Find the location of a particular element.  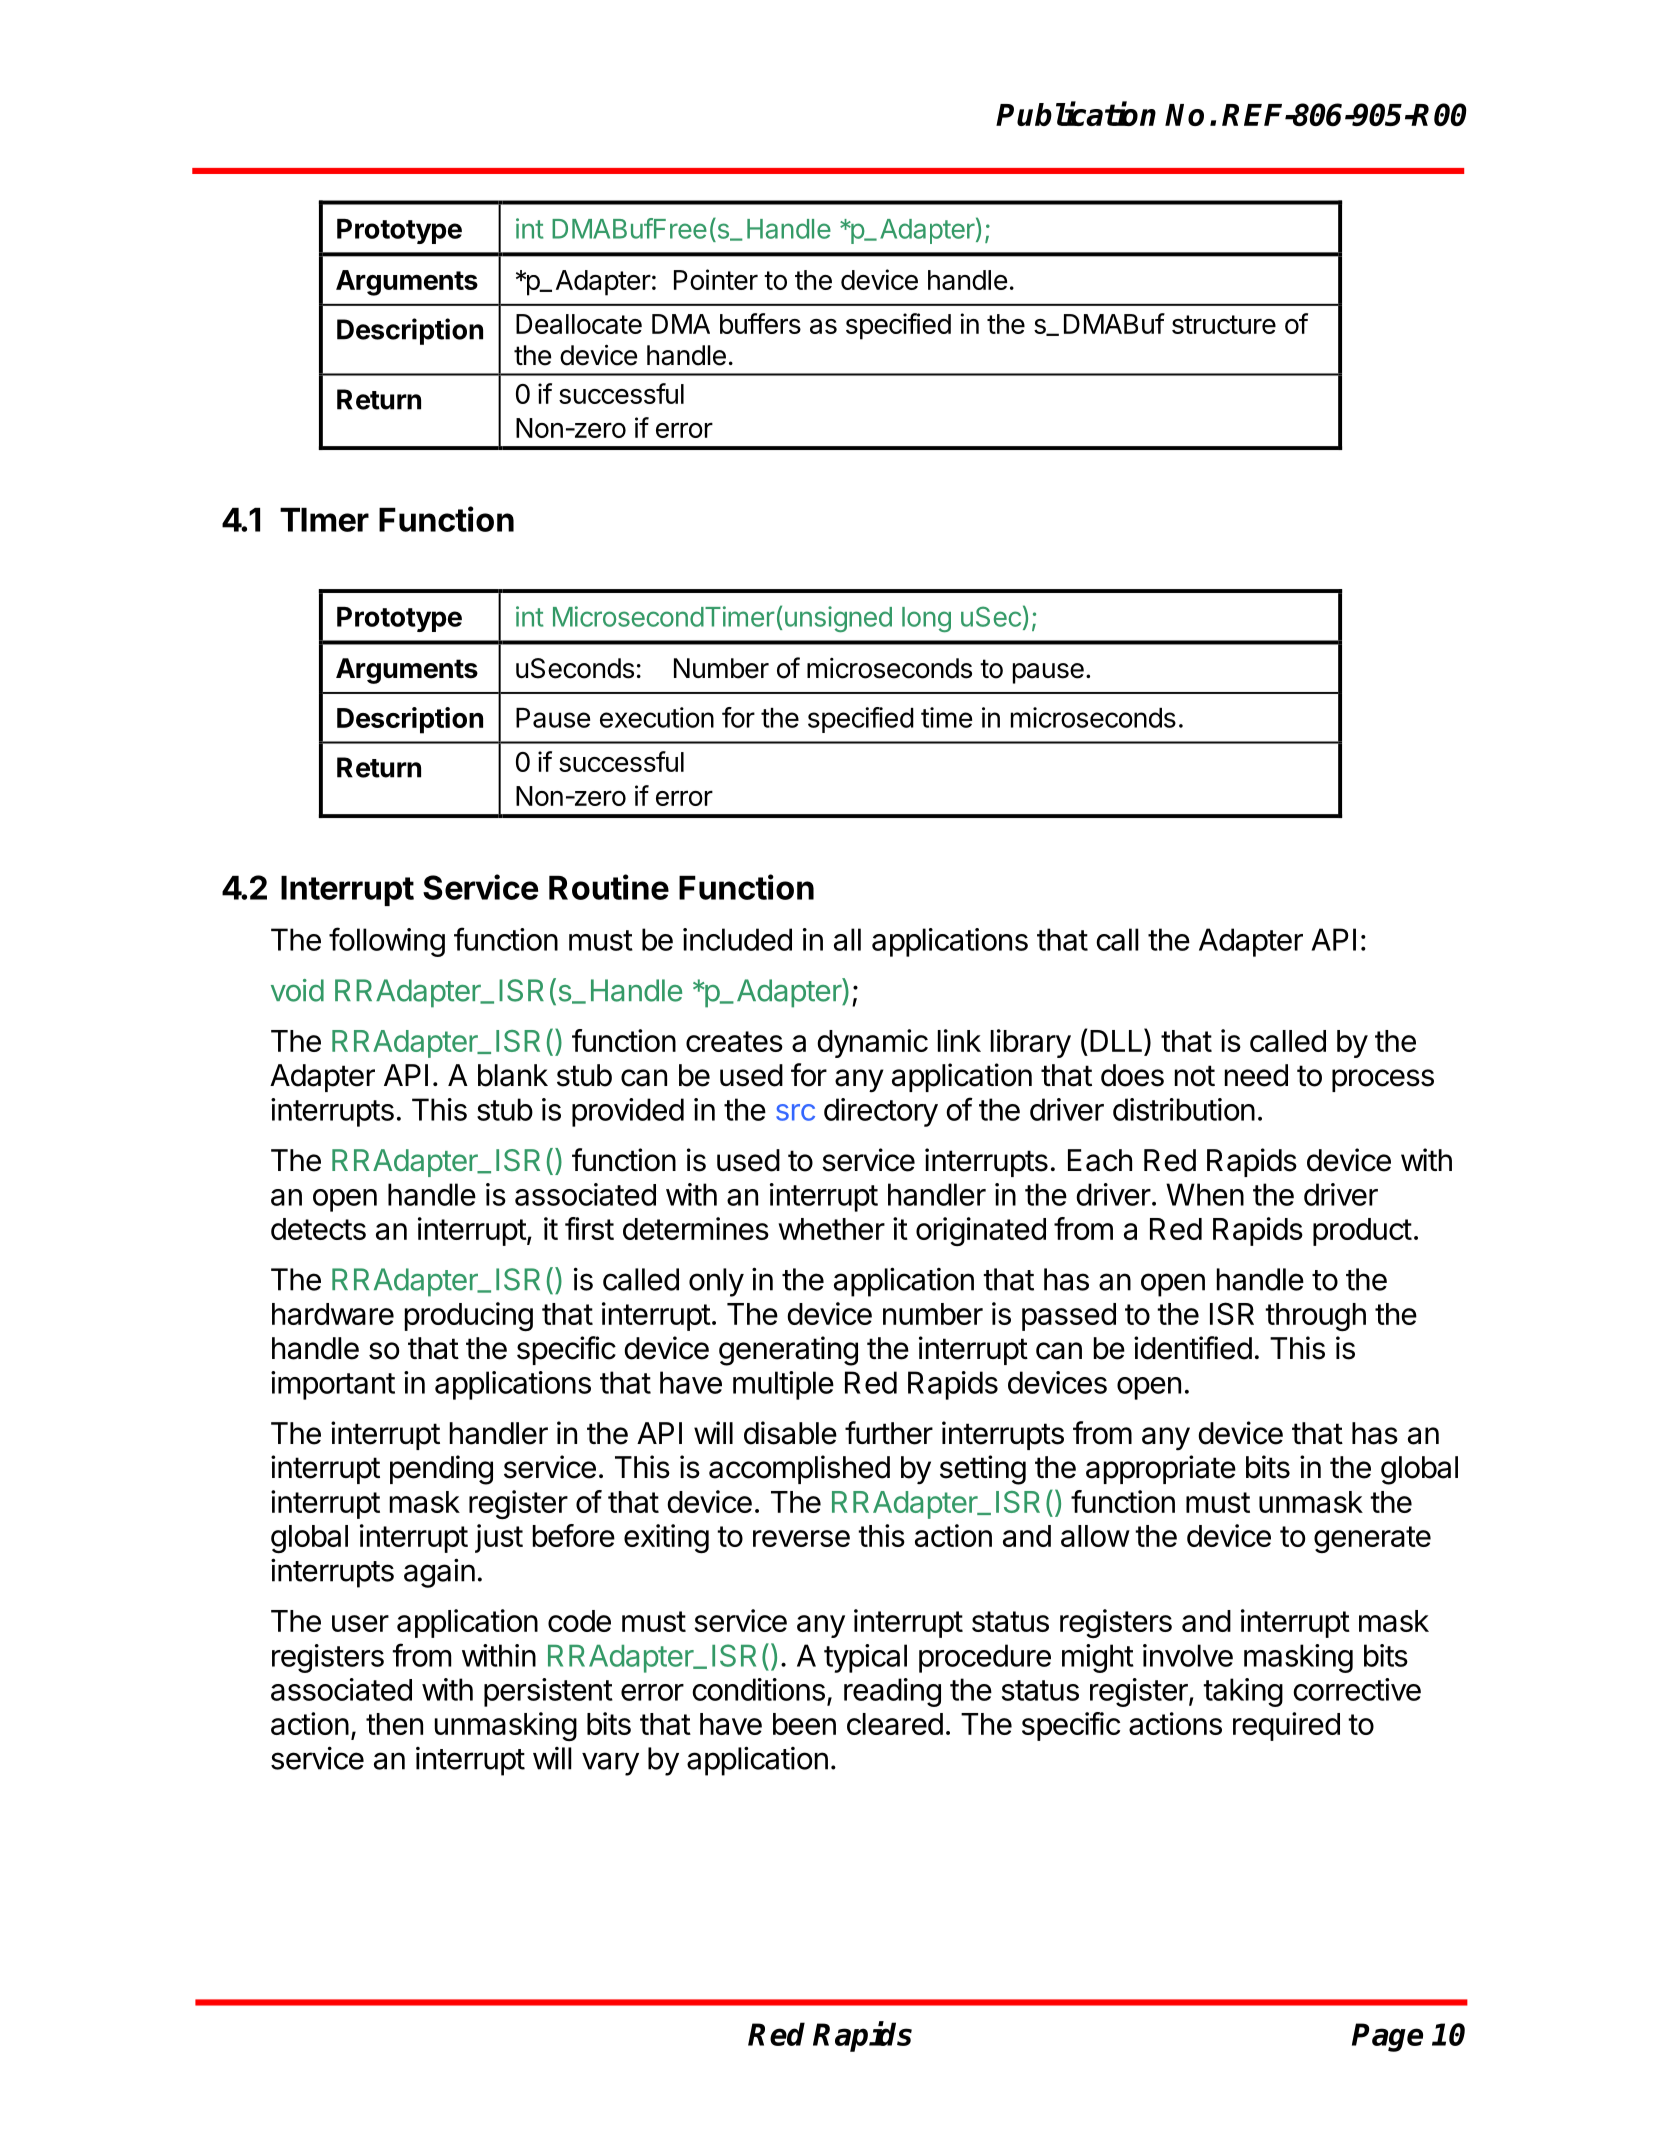

then is located at coordinates (394, 1724).
